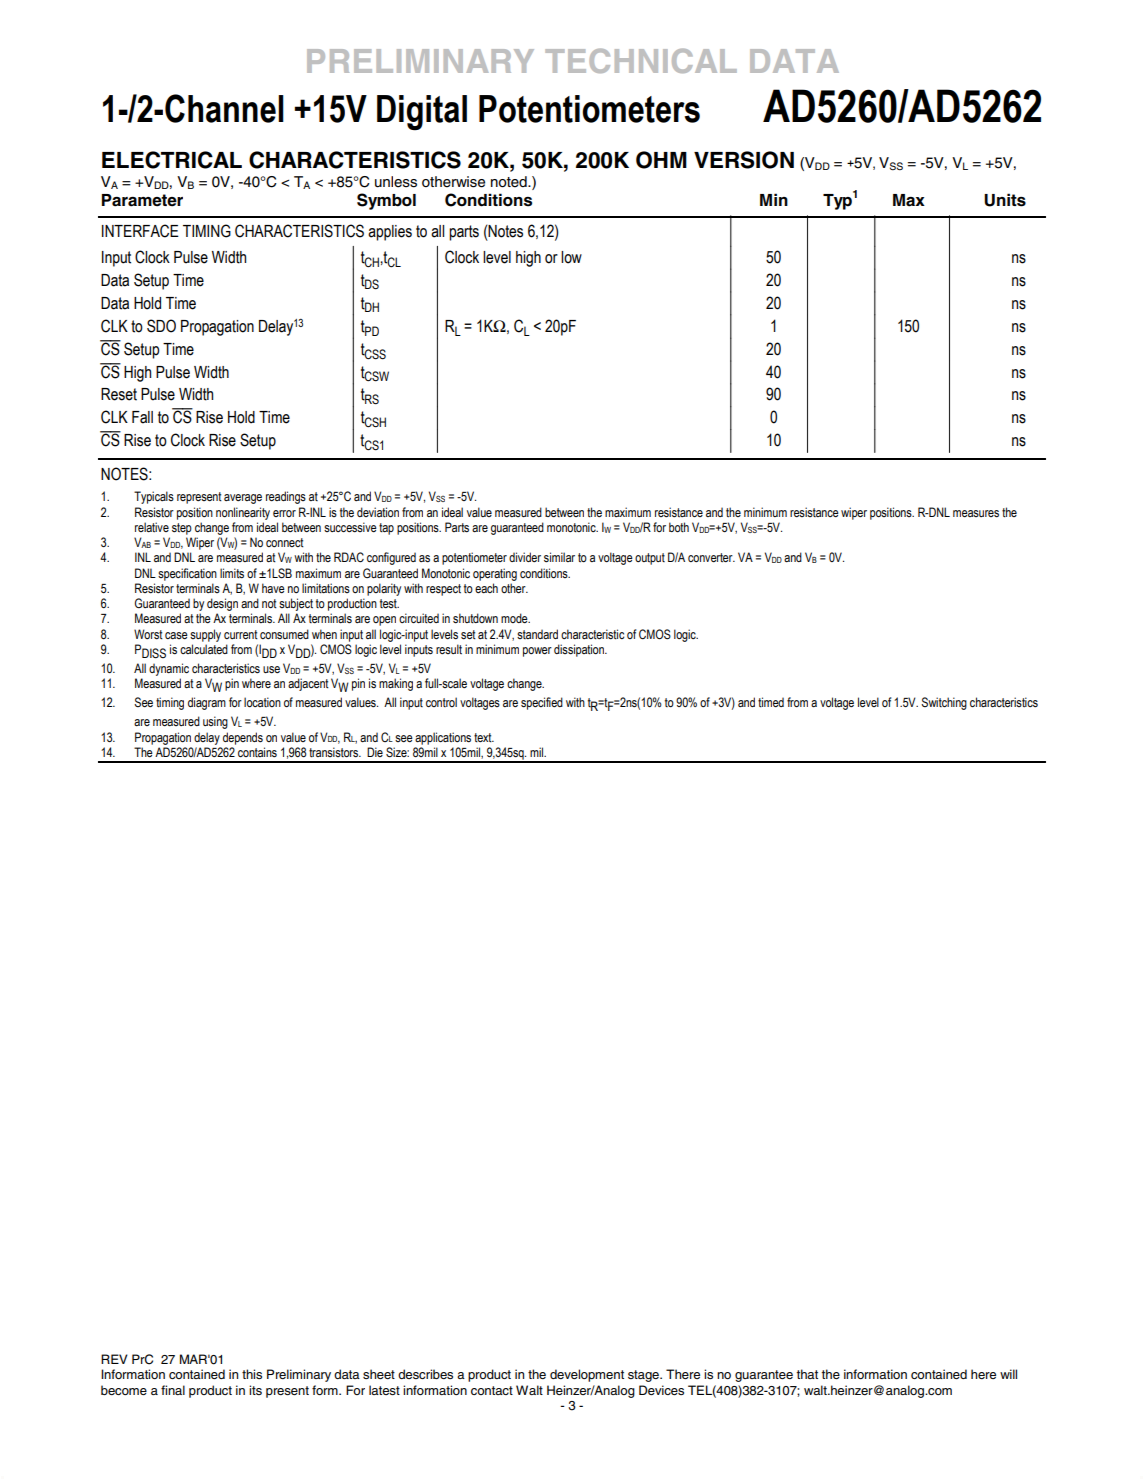 The height and width of the screenshot is (1480, 1144). What do you see at coordinates (587, 1375) in the screenshot?
I see `development` at bounding box center [587, 1375].
